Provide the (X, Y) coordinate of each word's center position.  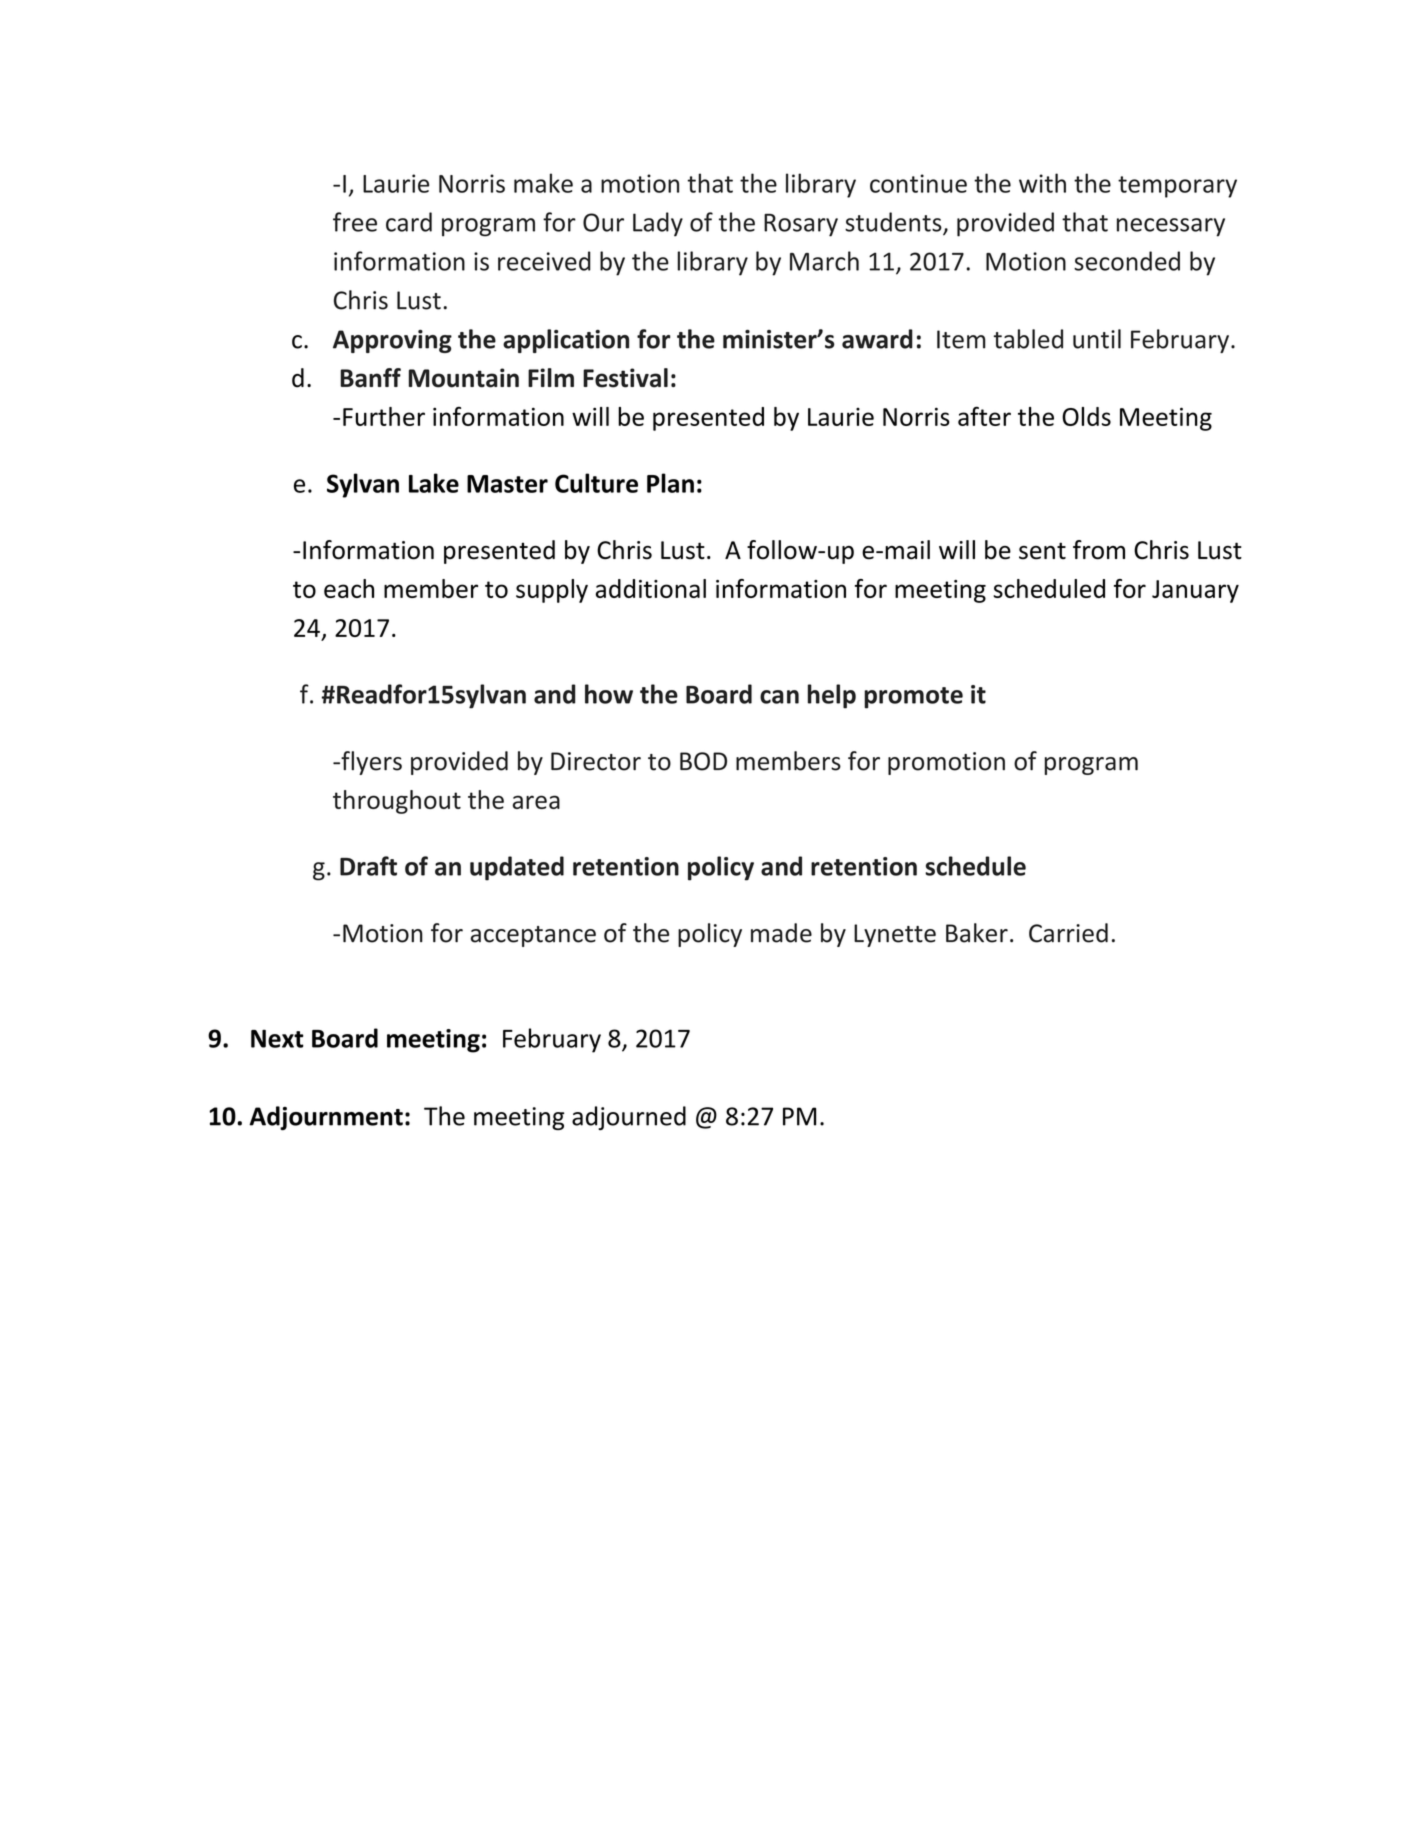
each (349, 588)
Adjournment (326, 1118)
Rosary (801, 225)
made (781, 933)
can (779, 697)
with (1042, 183)
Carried (1068, 933)
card (409, 222)
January (1195, 591)
